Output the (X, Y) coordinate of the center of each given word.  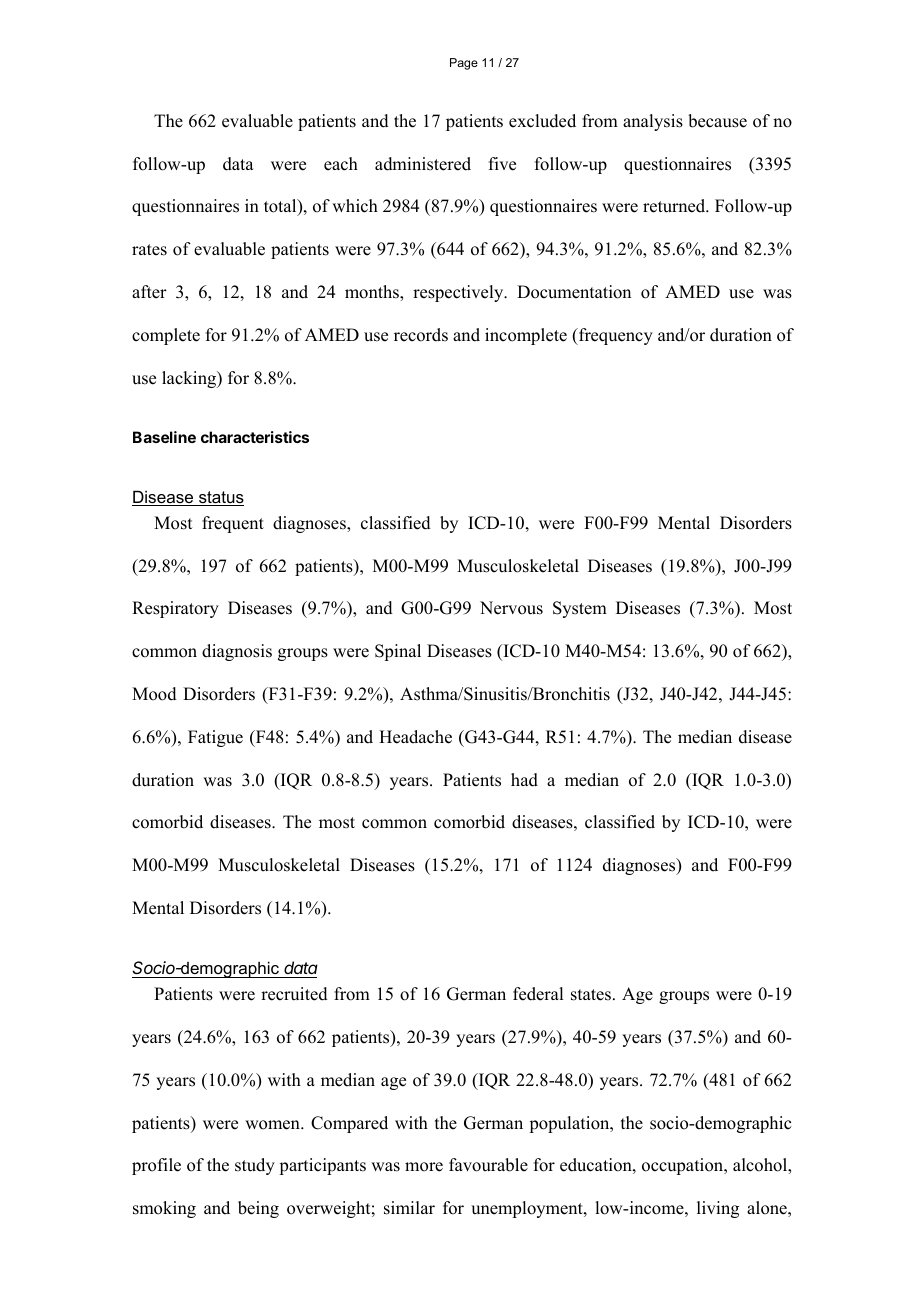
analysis (653, 122)
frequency (615, 336)
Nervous (511, 608)
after (149, 292)
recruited (294, 994)
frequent (233, 524)
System (580, 609)
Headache (415, 737)
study (255, 1166)
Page (464, 64)
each (341, 164)
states (591, 995)
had (524, 780)
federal (538, 994)
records (421, 335)
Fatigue (215, 738)
